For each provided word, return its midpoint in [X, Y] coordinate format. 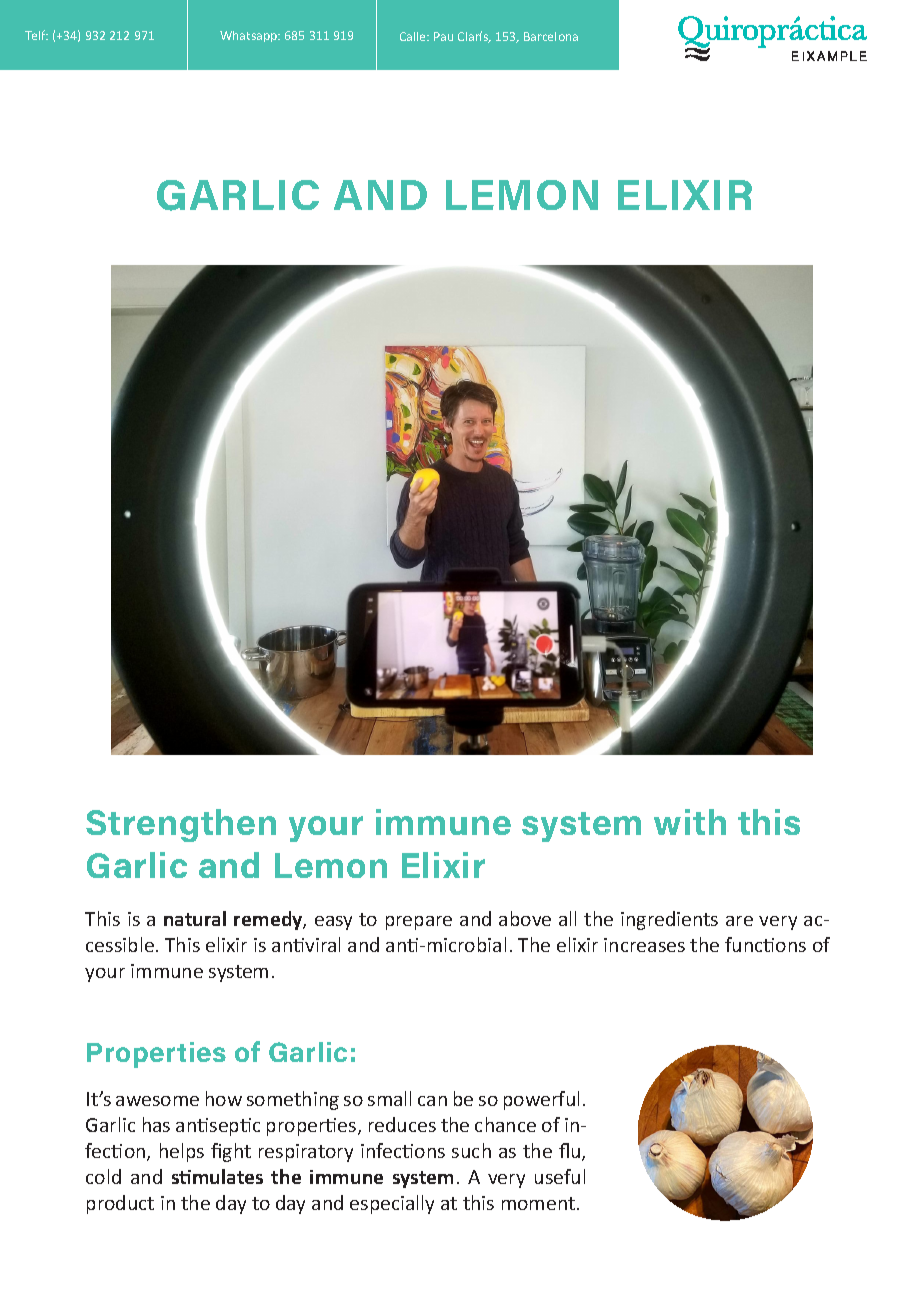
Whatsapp [250, 36]
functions [765, 944]
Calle [414, 36]
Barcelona [551, 36]
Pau [443, 36]
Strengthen [181, 825]
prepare [419, 923]
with [690, 822]
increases [644, 945]
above [525, 918]
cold [103, 1176]
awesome [157, 1101]
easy [333, 923]
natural [195, 918]
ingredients [669, 920]
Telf [36, 35]
